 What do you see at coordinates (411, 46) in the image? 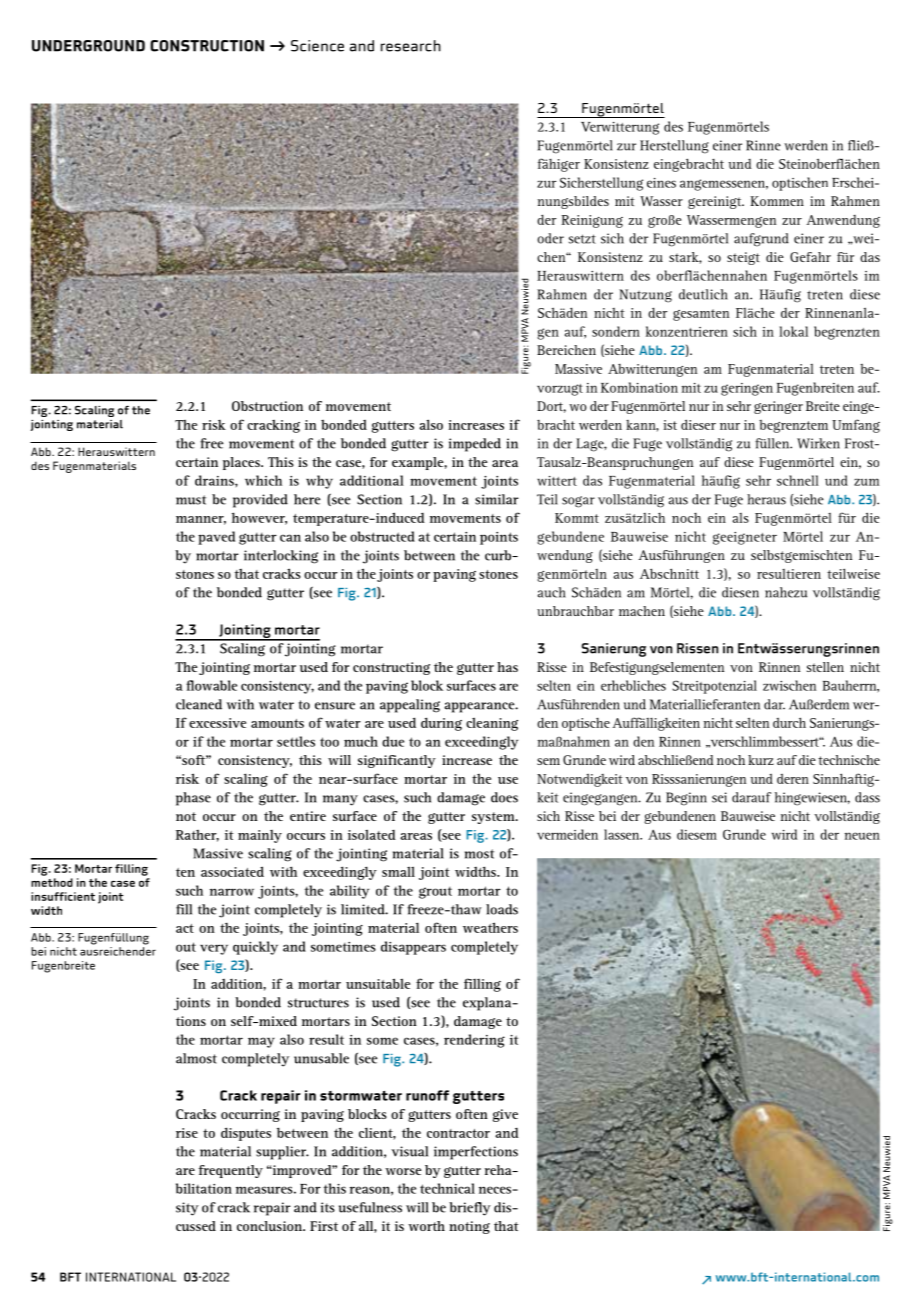
I see `research` at bounding box center [411, 46].
